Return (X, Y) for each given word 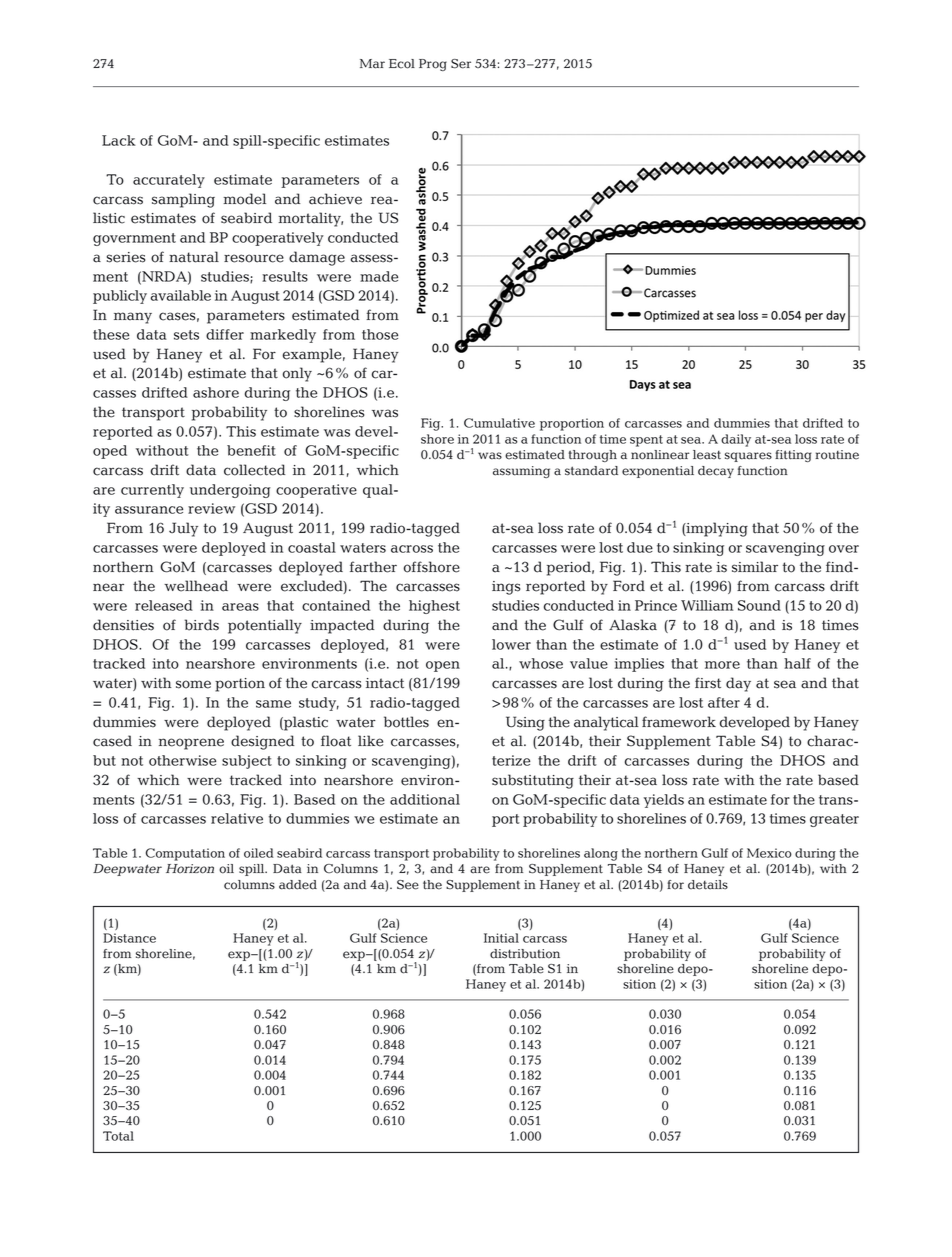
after (724, 702)
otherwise (182, 760)
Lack (119, 140)
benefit (251, 450)
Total (118, 1136)
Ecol (402, 64)
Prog (433, 65)
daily (736, 440)
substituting (533, 781)
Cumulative (499, 423)
